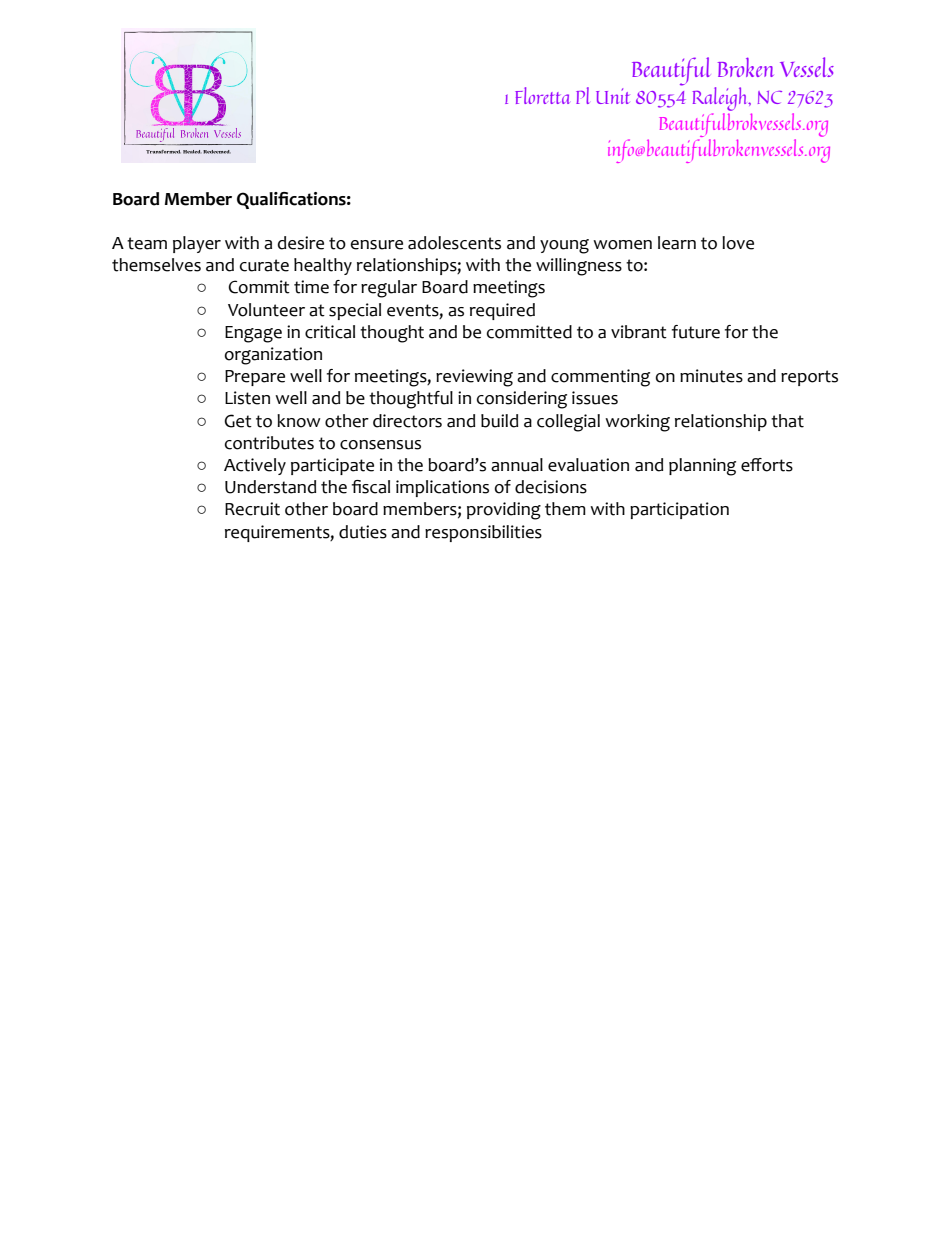 This screenshot has height=1233, width=952. I want to click on Prepare, so click(255, 378).
